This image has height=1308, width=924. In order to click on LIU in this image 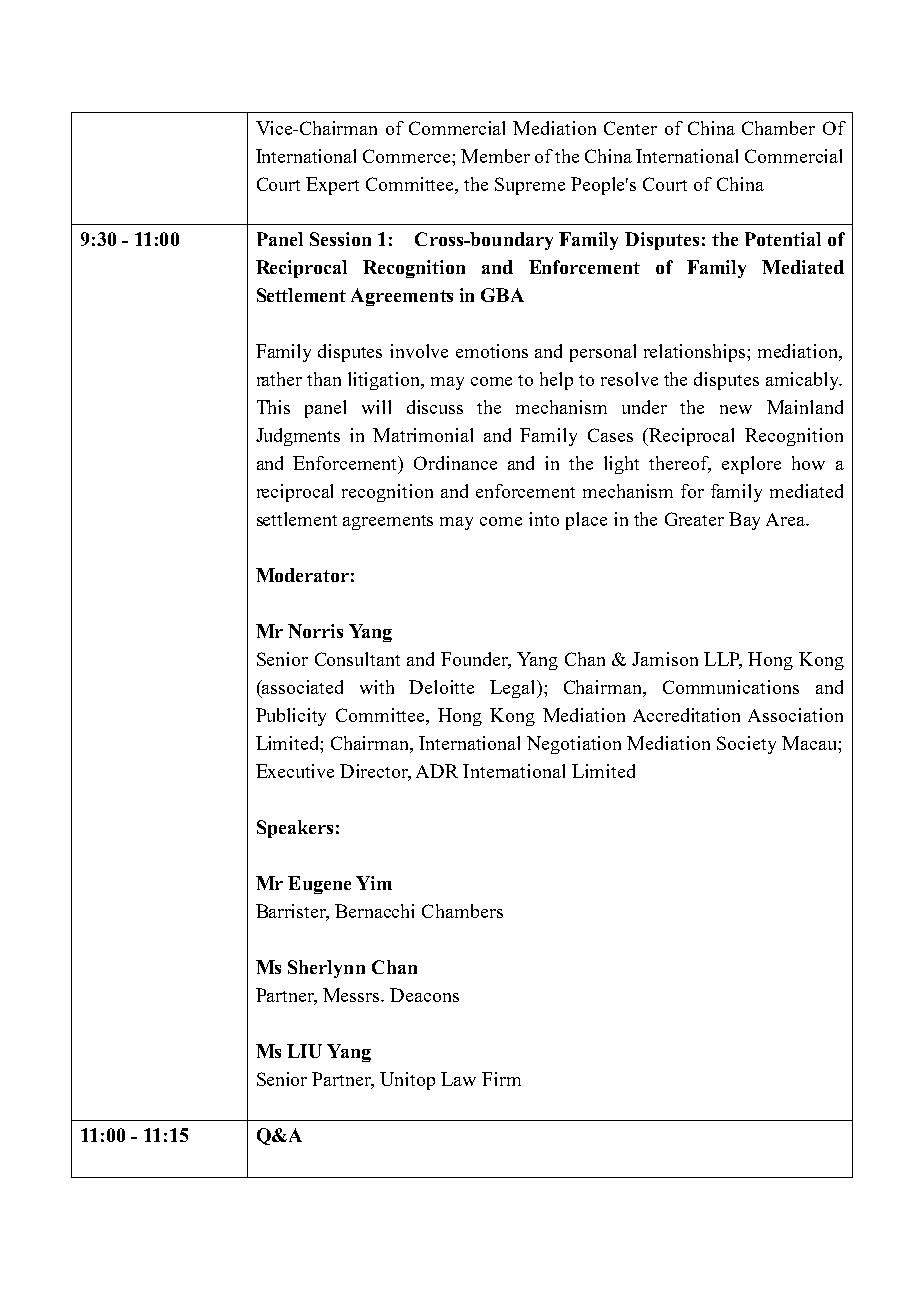, I will do `click(304, 1051)`.
